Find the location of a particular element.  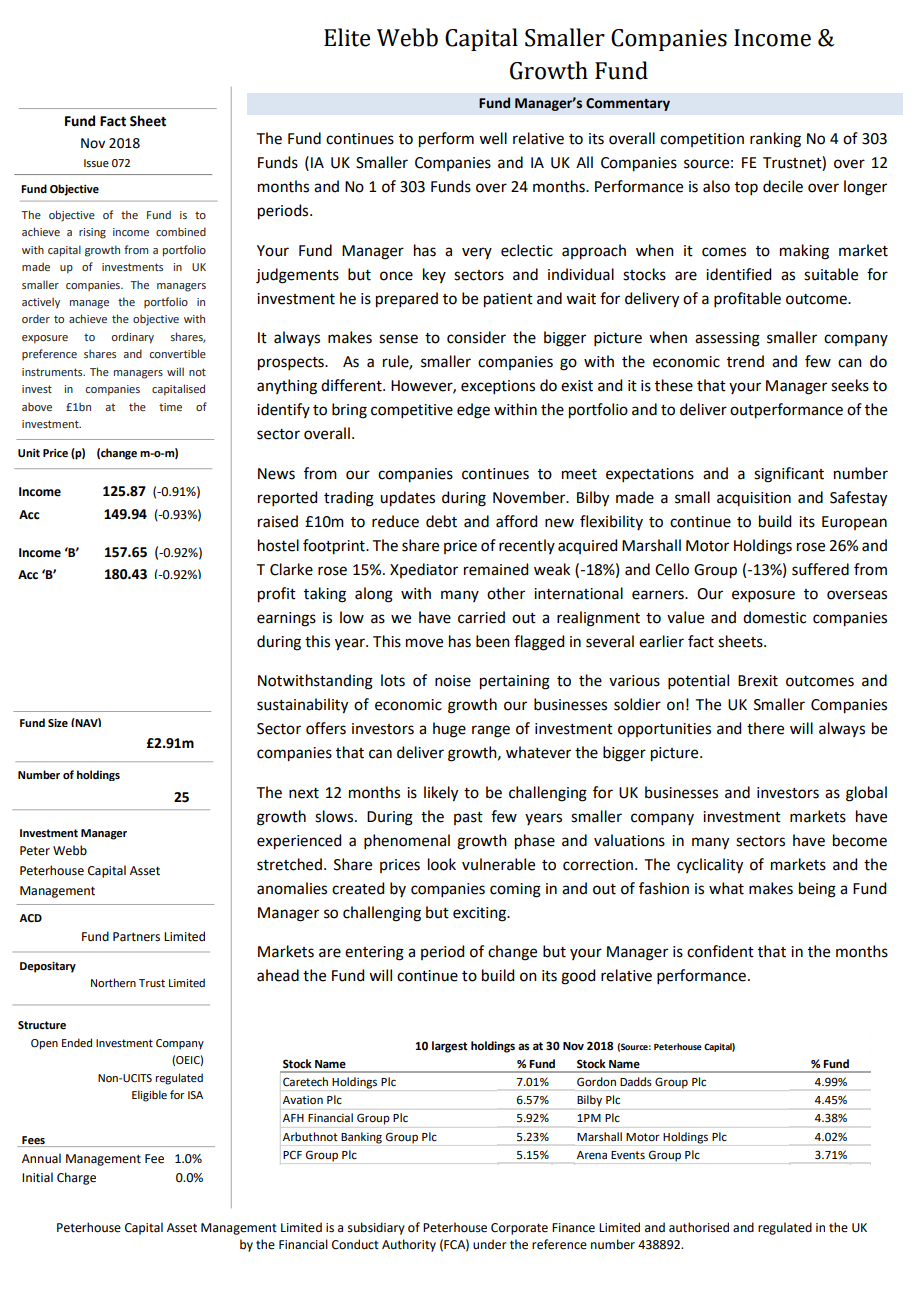

ranking is located at coordinates (775, 140).
